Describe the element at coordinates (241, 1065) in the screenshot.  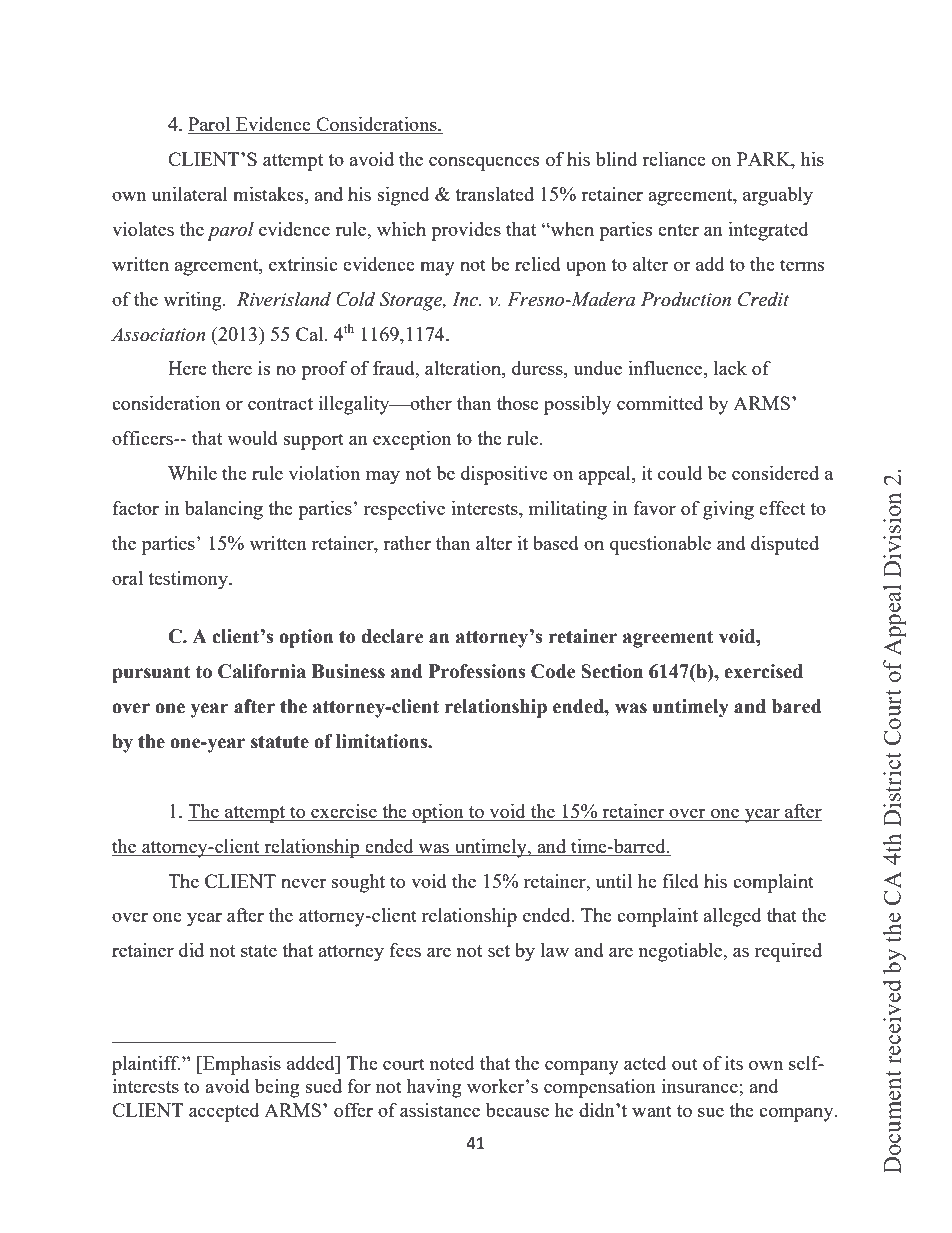
I see `Emphasis` at that location.
